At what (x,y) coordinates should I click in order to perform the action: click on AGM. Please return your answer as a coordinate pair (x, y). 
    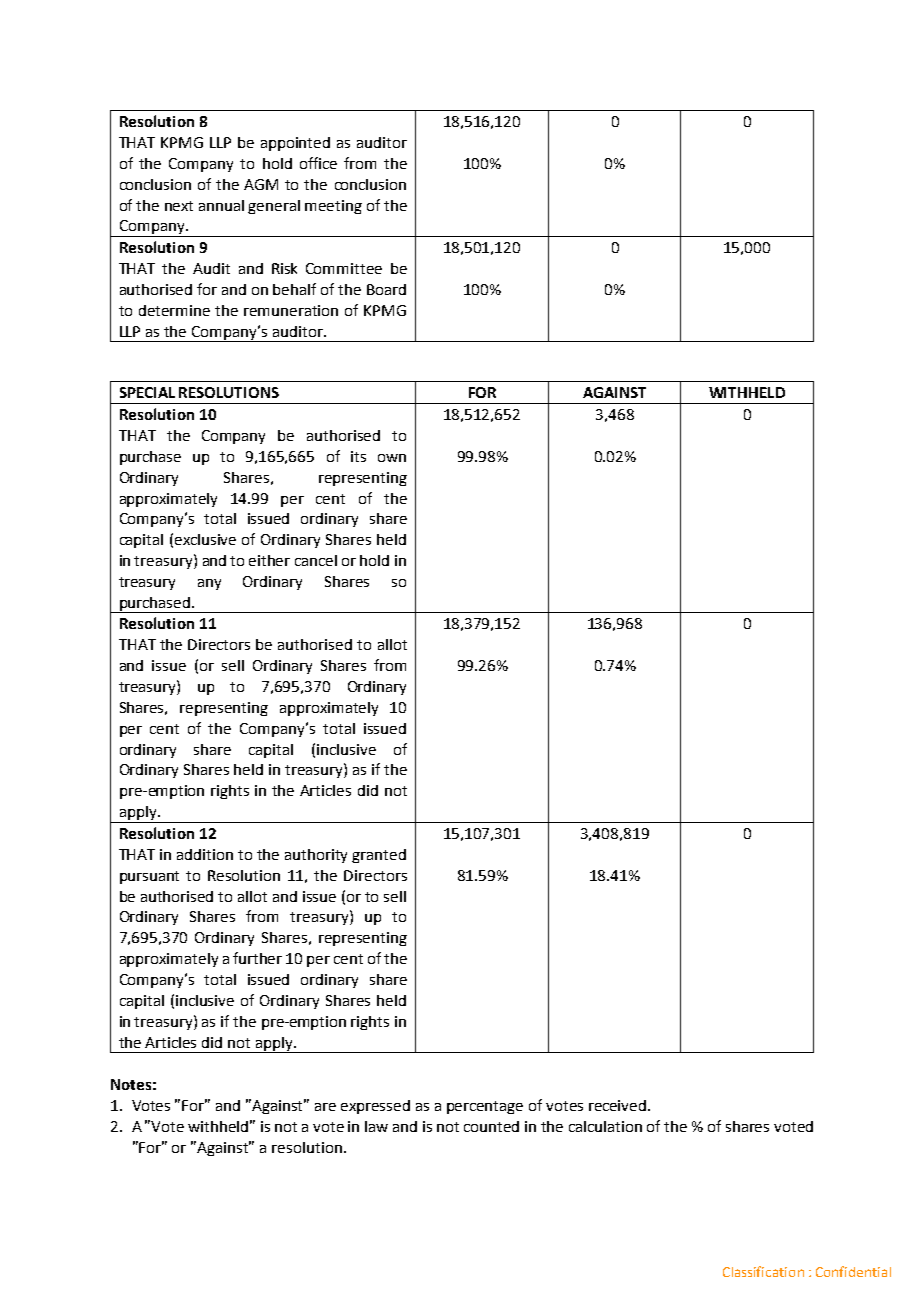
    Looking at the image, I should click on (261, 184).
